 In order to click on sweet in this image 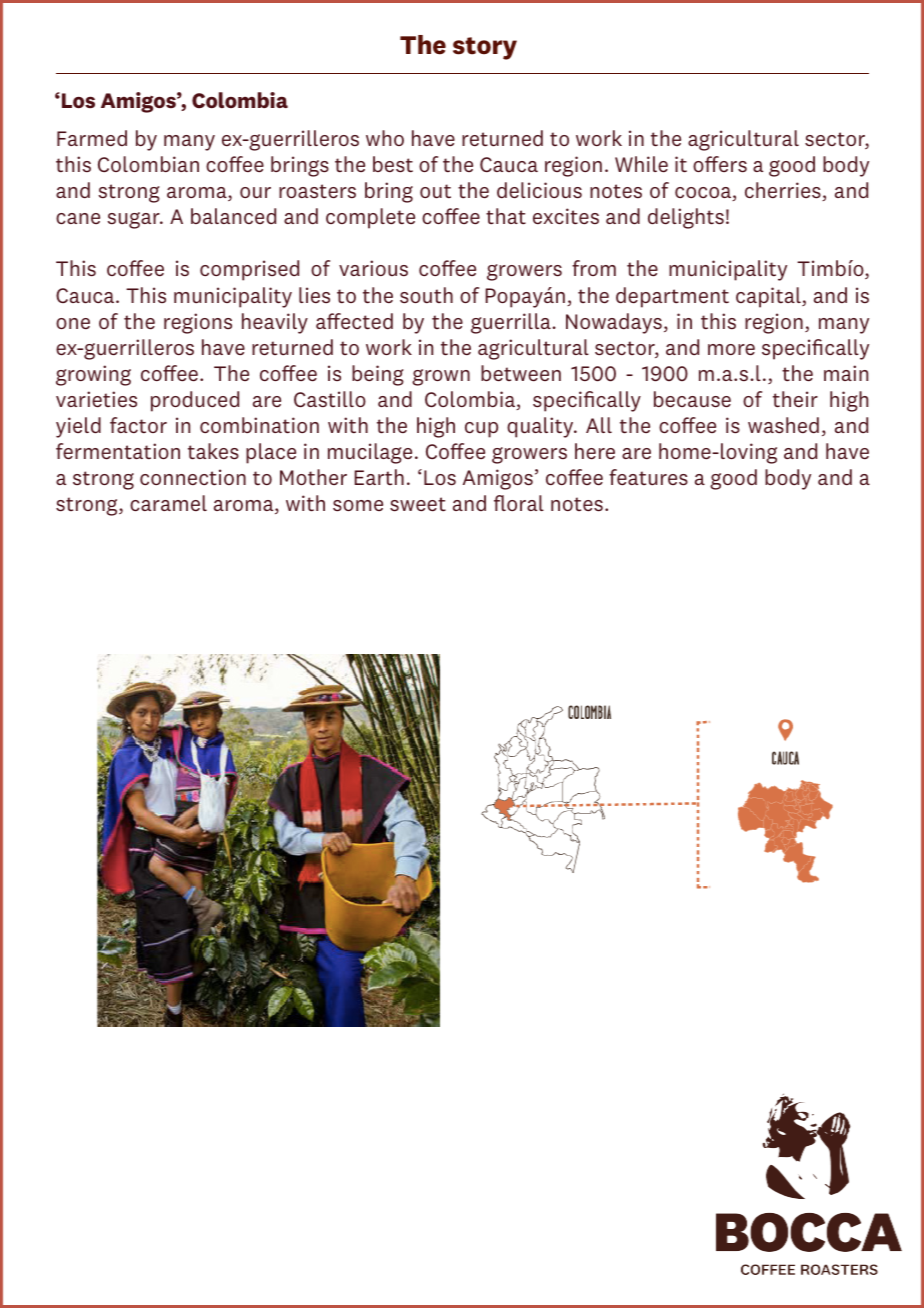, I will do `click(418, 504)`.
